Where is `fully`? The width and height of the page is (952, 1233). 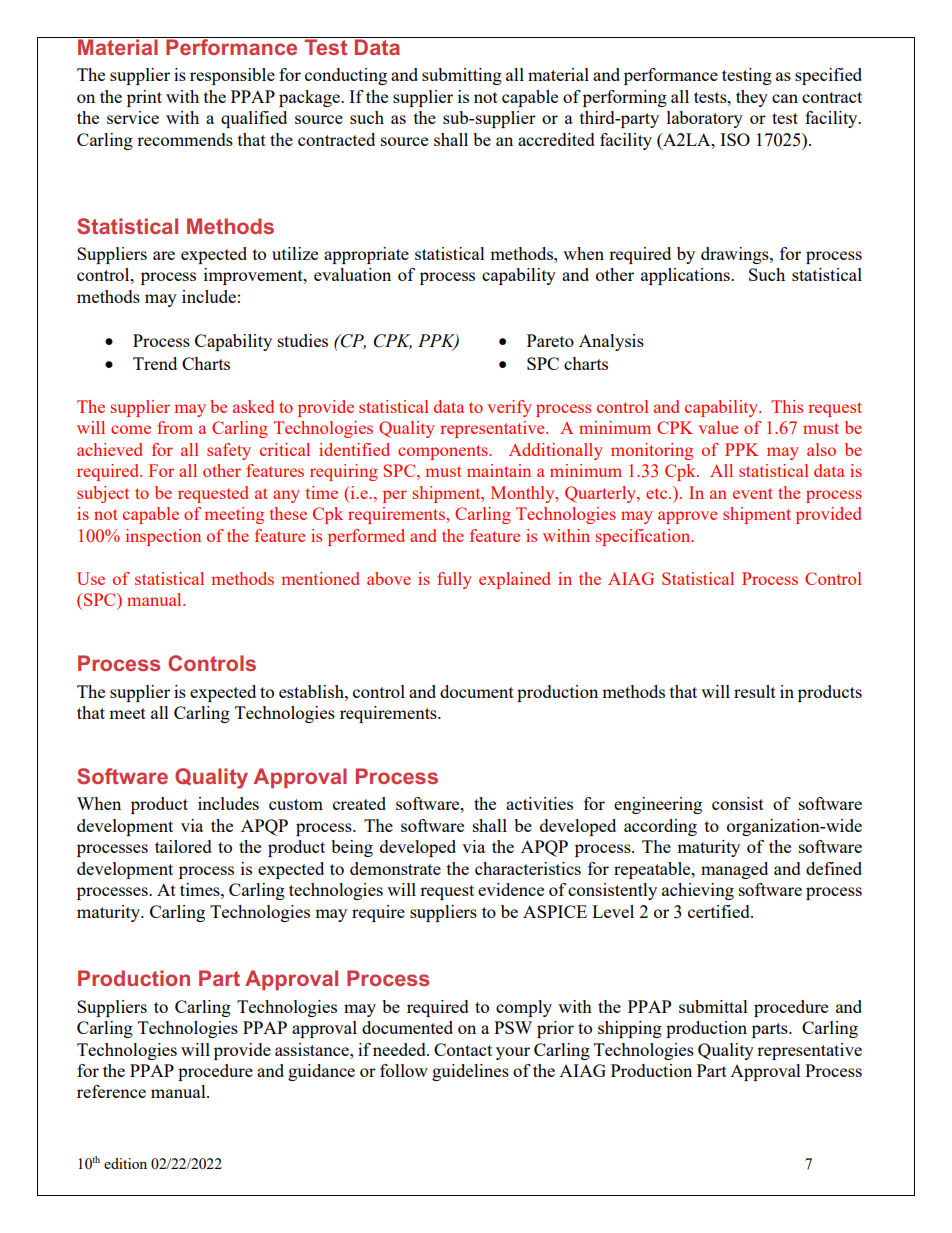 fully is located at coordinates (454, 580).
